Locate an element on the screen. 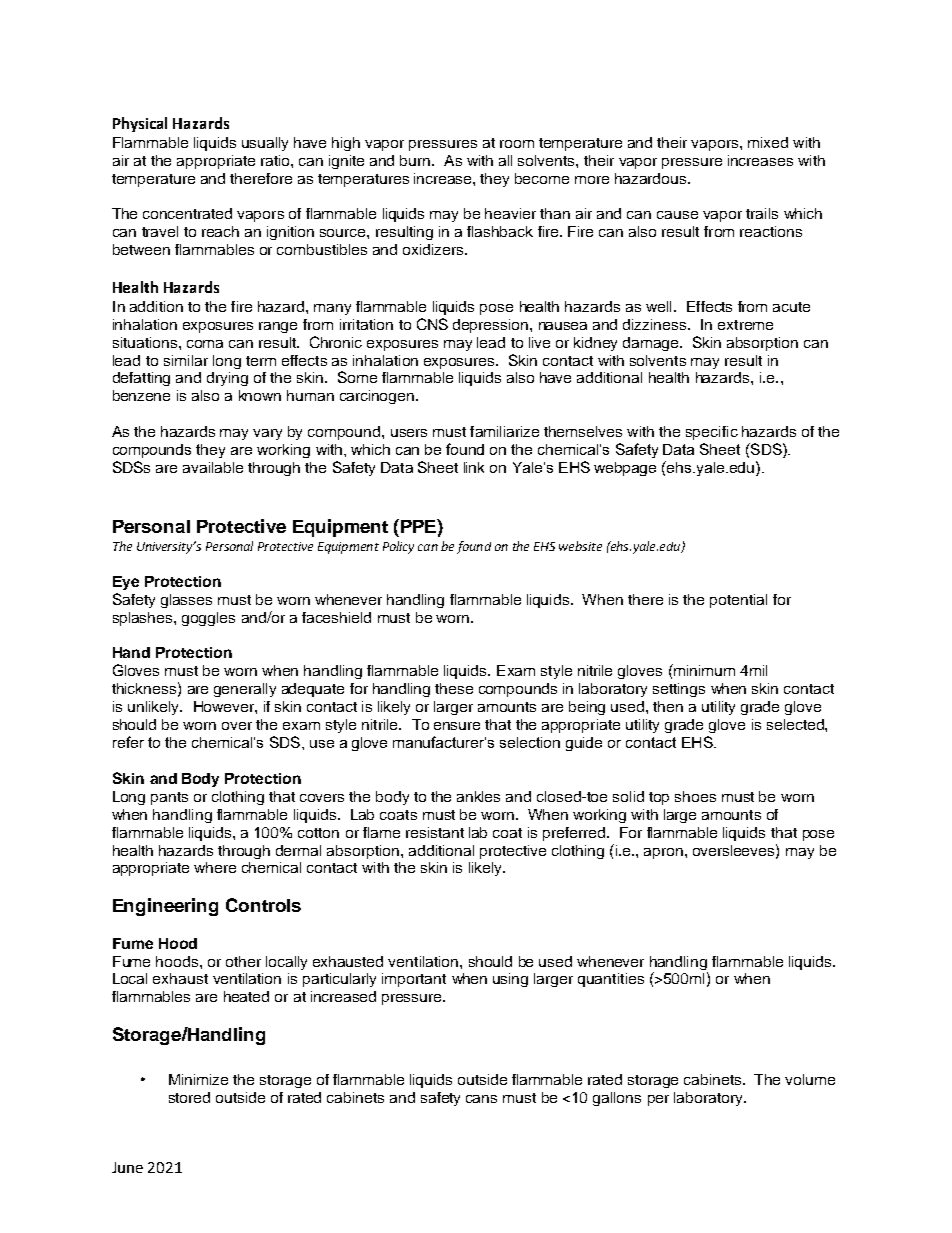 This screenshot has width=952, height=1233. cans is located at coordinates (481, 1099).
